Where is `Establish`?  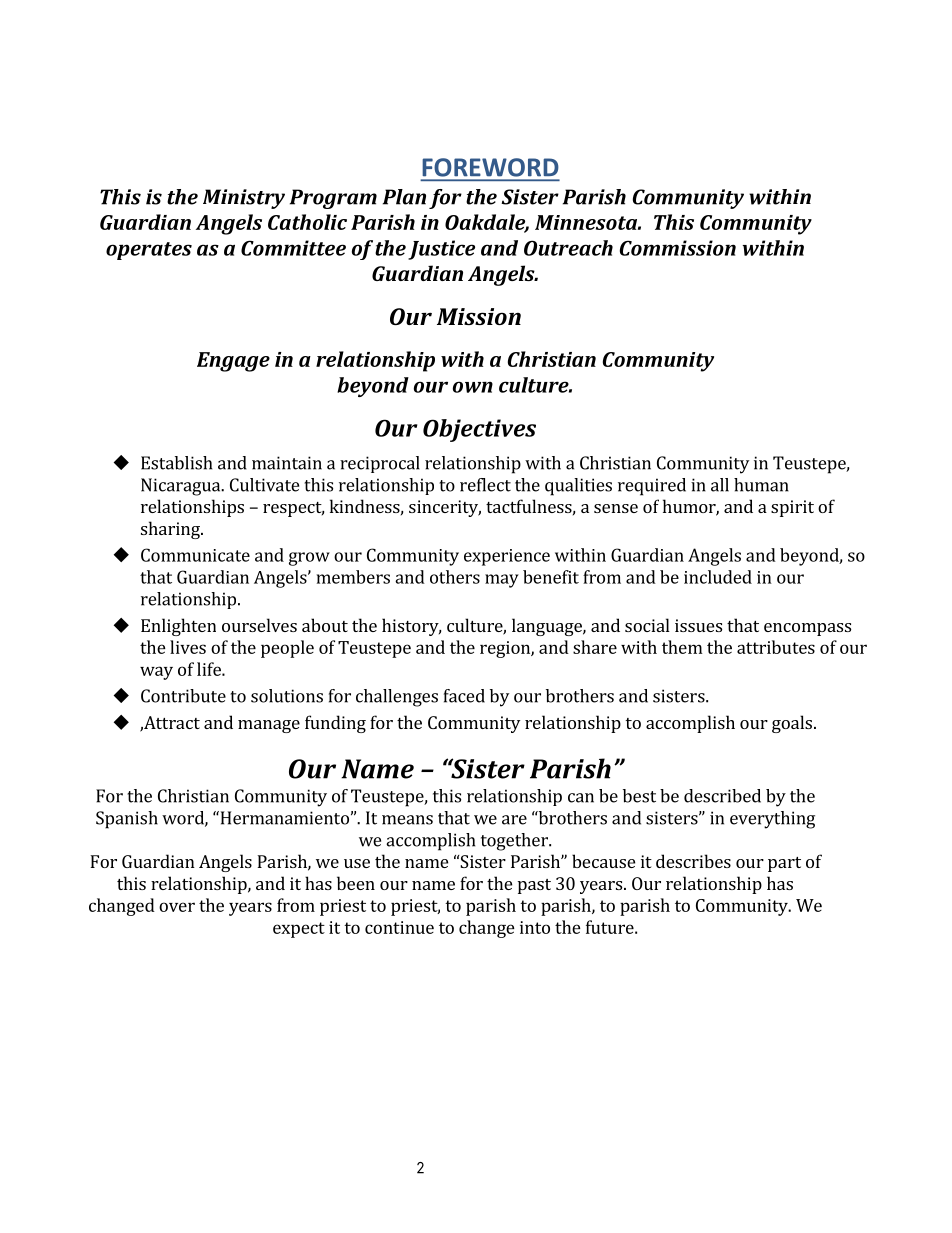
Establish is located at coordinates (176, 463).
